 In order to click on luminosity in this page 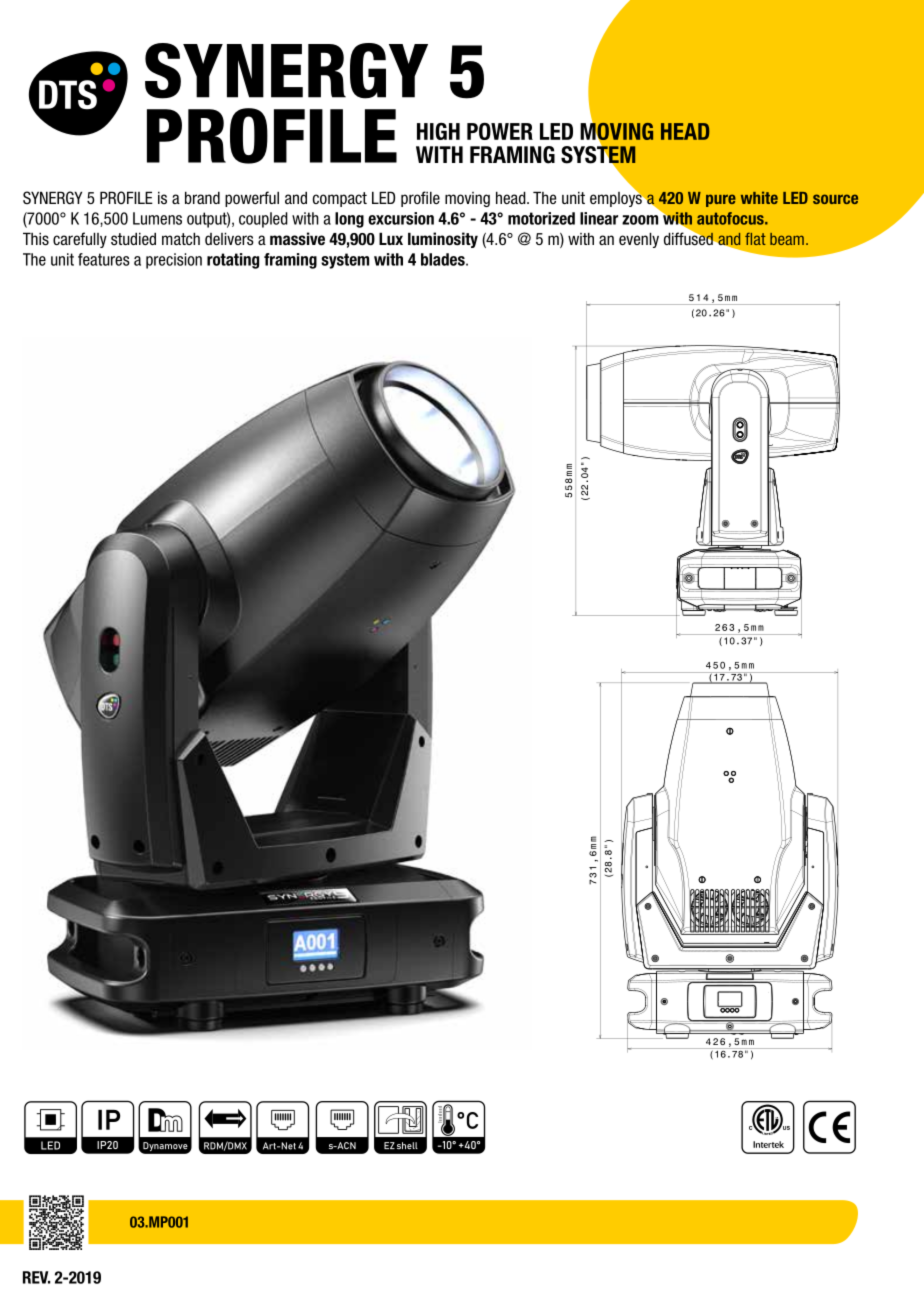, I will do `click(443, 240)`.
